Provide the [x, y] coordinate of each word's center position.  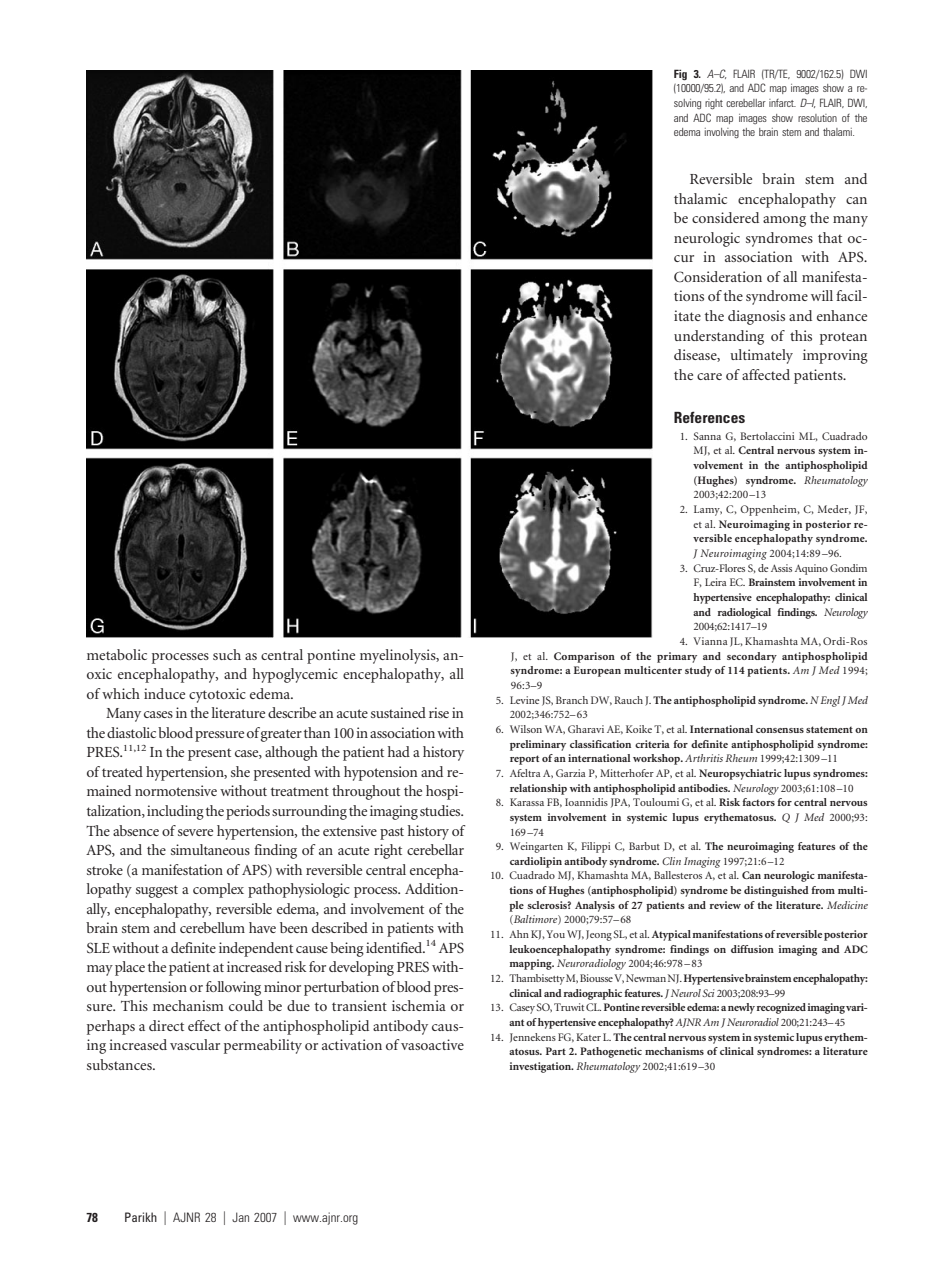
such [227, 654]
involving [722, 133]
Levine [525, 700]
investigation [541, 1067]
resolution [817, 118]
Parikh [141, 1217]
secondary [752, 657]
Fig [680, 75]
